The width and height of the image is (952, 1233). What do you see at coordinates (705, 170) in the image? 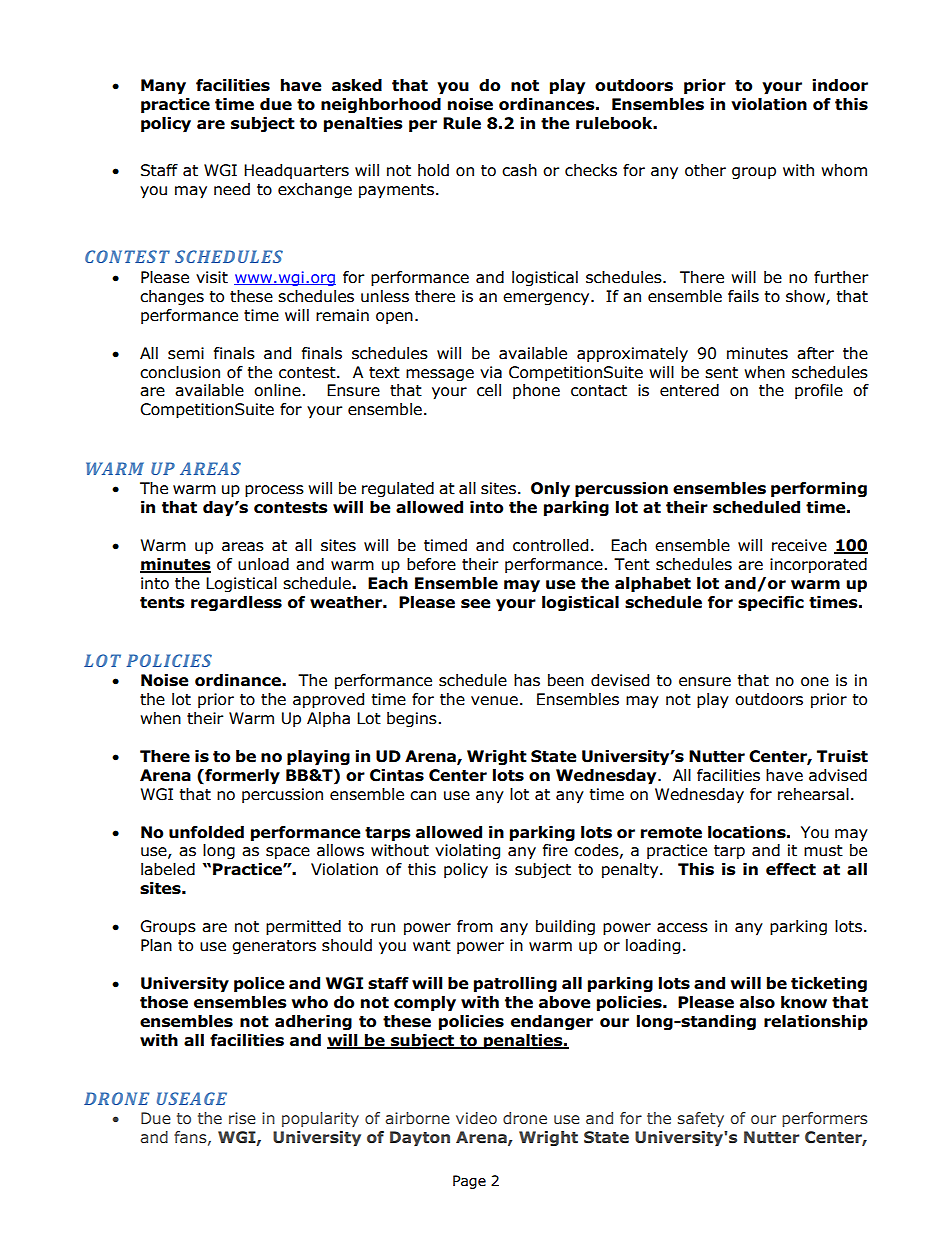
I see `other` at bounding box center [705, 170].
